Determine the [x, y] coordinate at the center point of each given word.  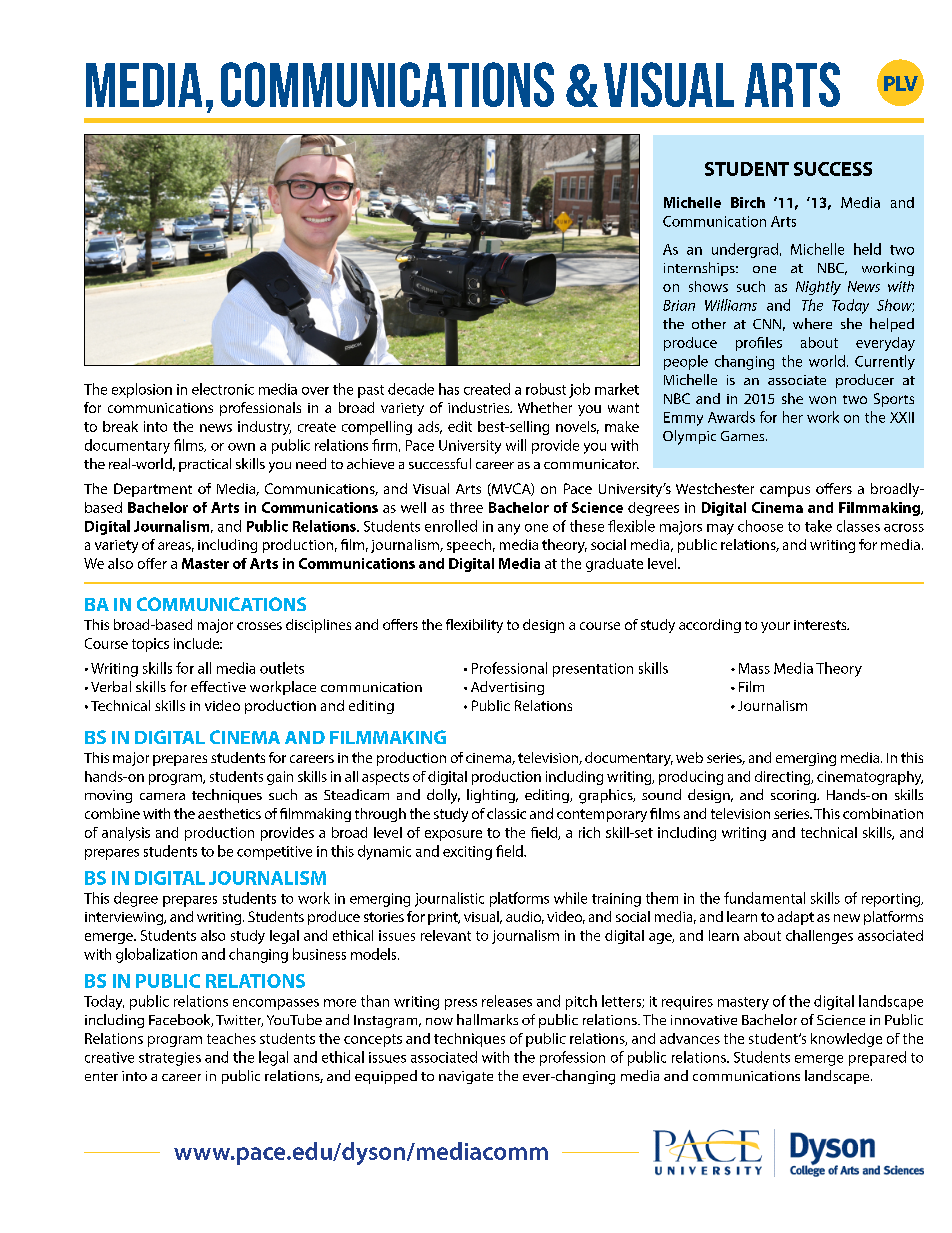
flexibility [474, 626]
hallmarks [487, 1019]
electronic [223, 389]
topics [150, 645]
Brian [679, 305]
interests [821, 625]
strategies [170, 1059]
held [867, 249]
